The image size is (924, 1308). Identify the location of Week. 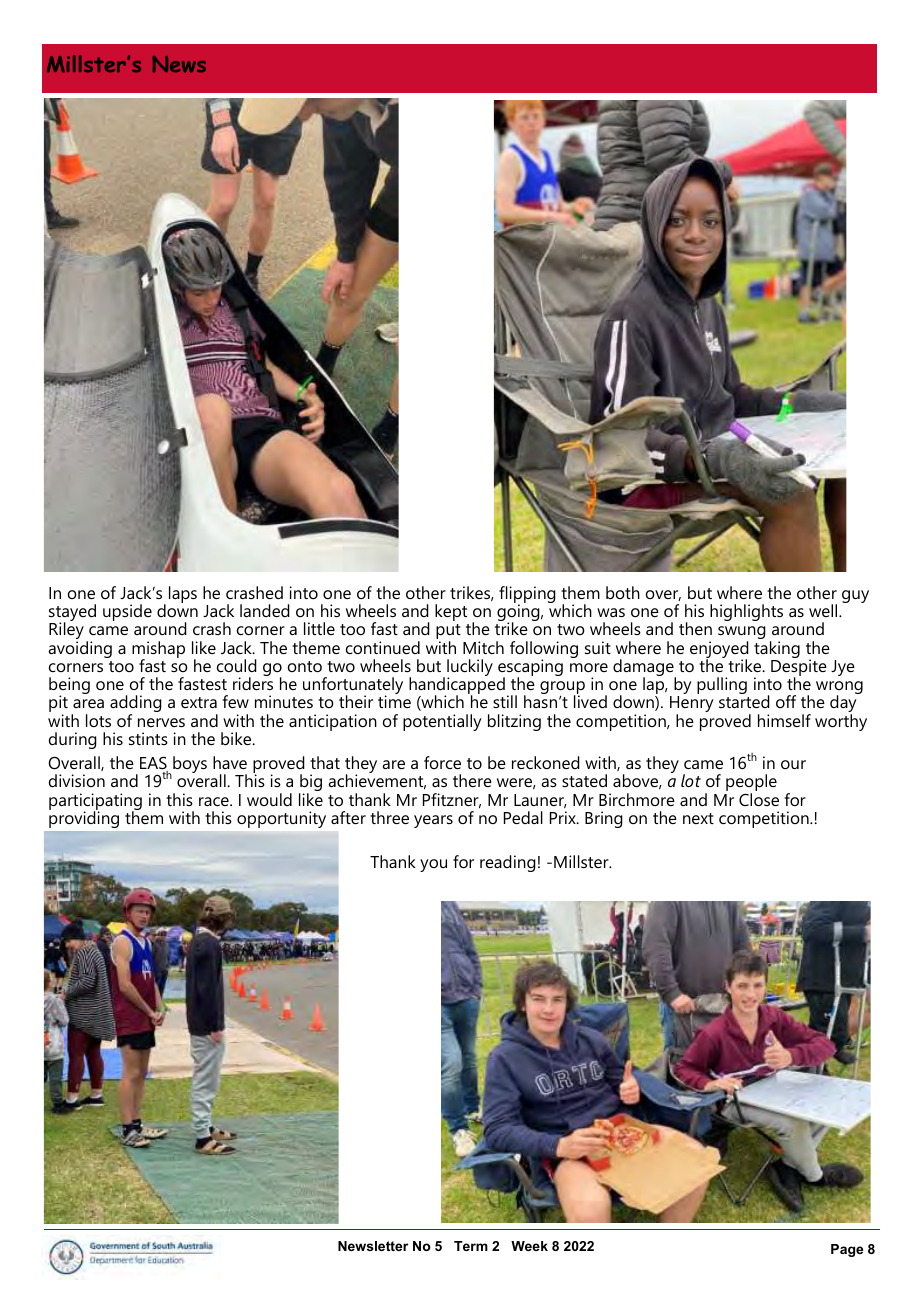
(529, 1246).
